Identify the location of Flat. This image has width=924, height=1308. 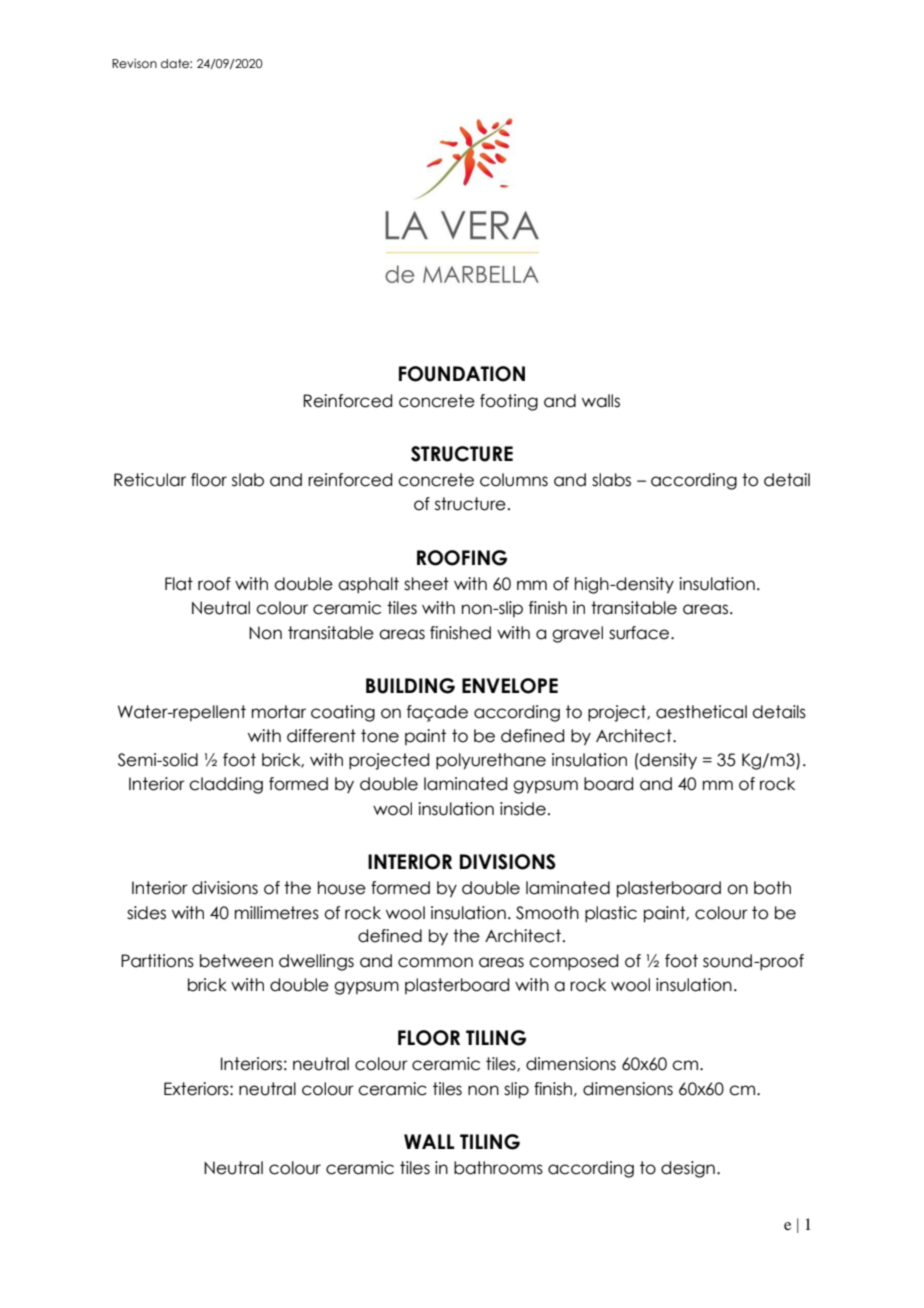
(179, 584).
